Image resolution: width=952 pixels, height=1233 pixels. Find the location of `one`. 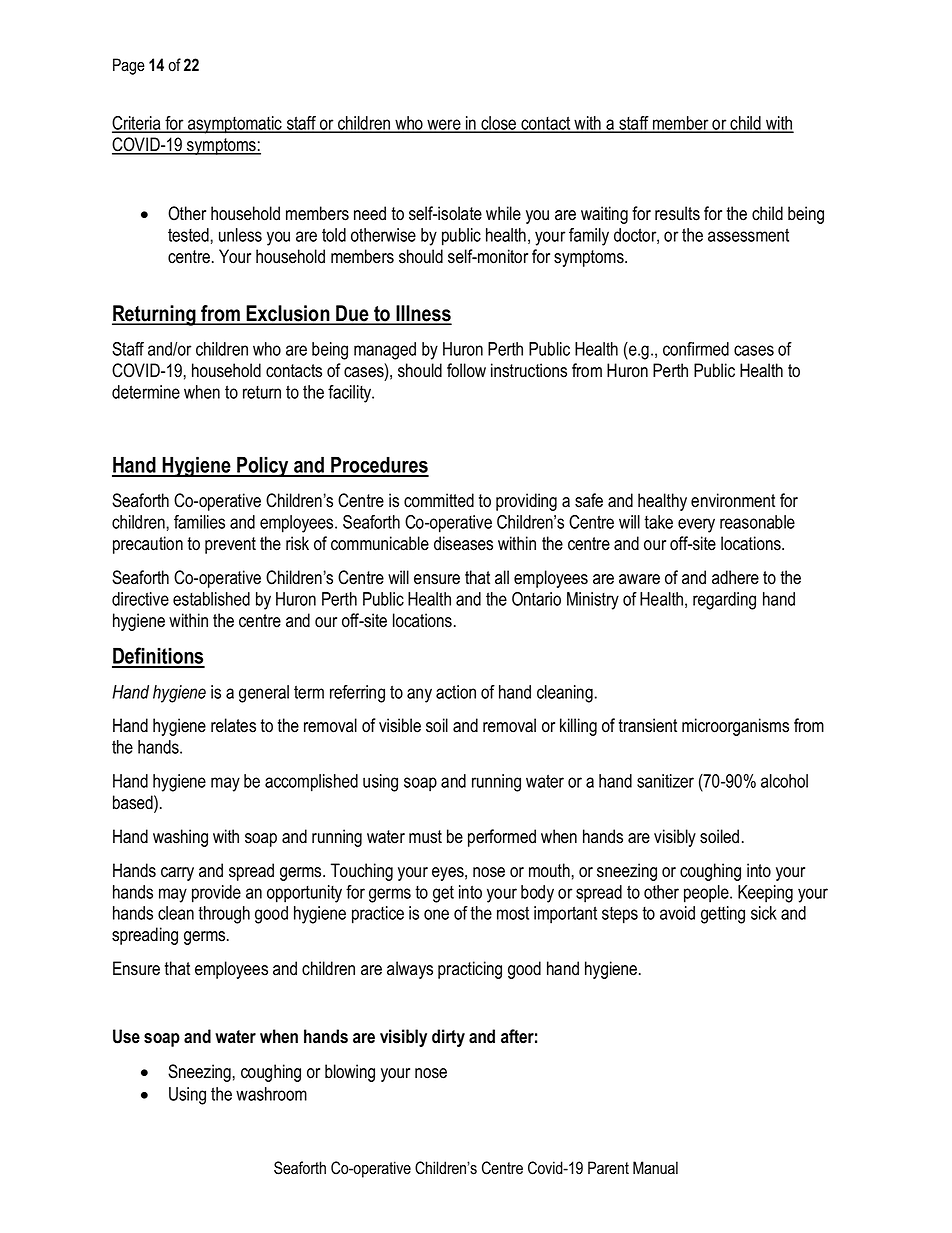

one is located at coordinates (436, 914).
